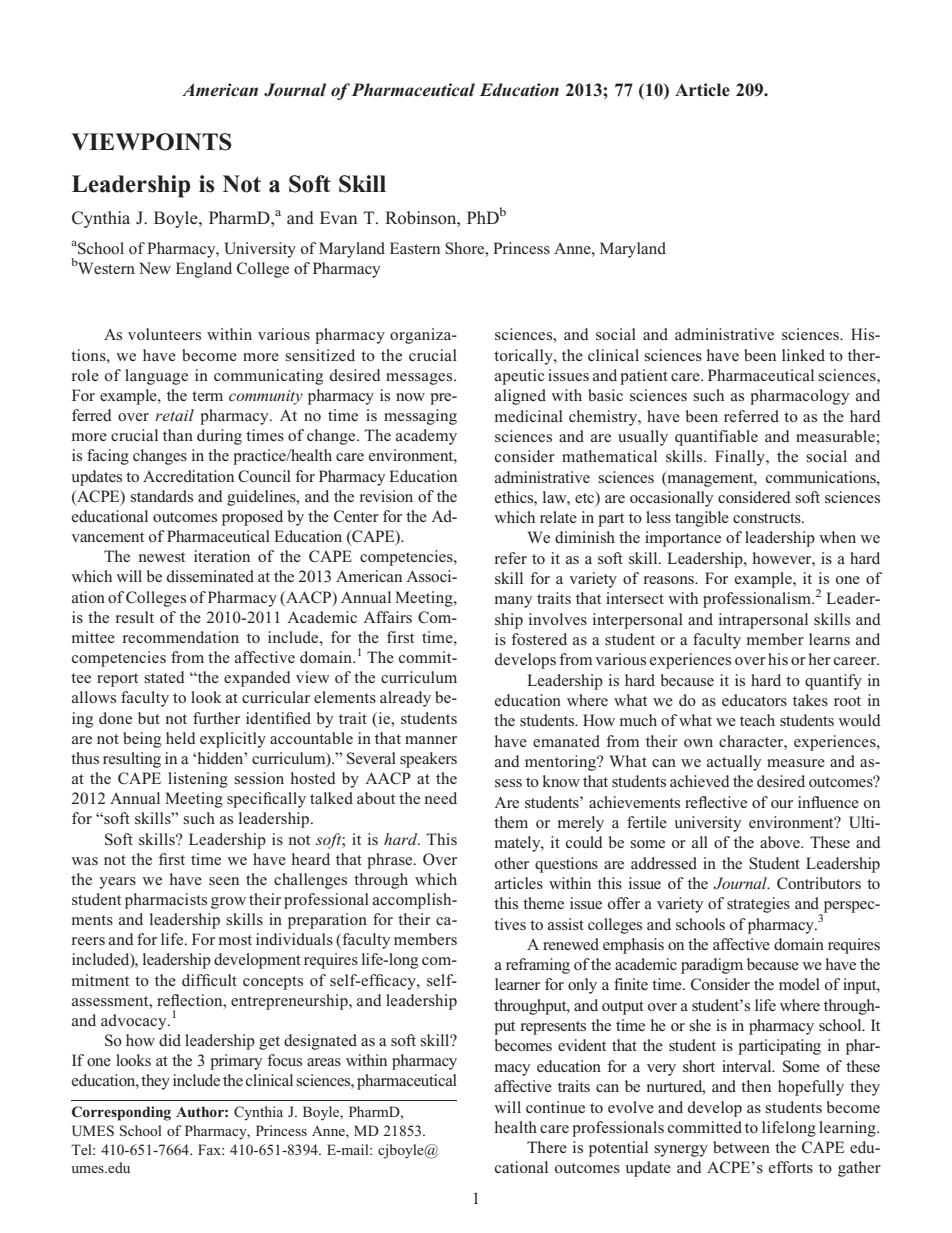 This image has height=1233, width=952. Describe the element at coordinates (426, 437) in the image. I see `academy` at that location.
